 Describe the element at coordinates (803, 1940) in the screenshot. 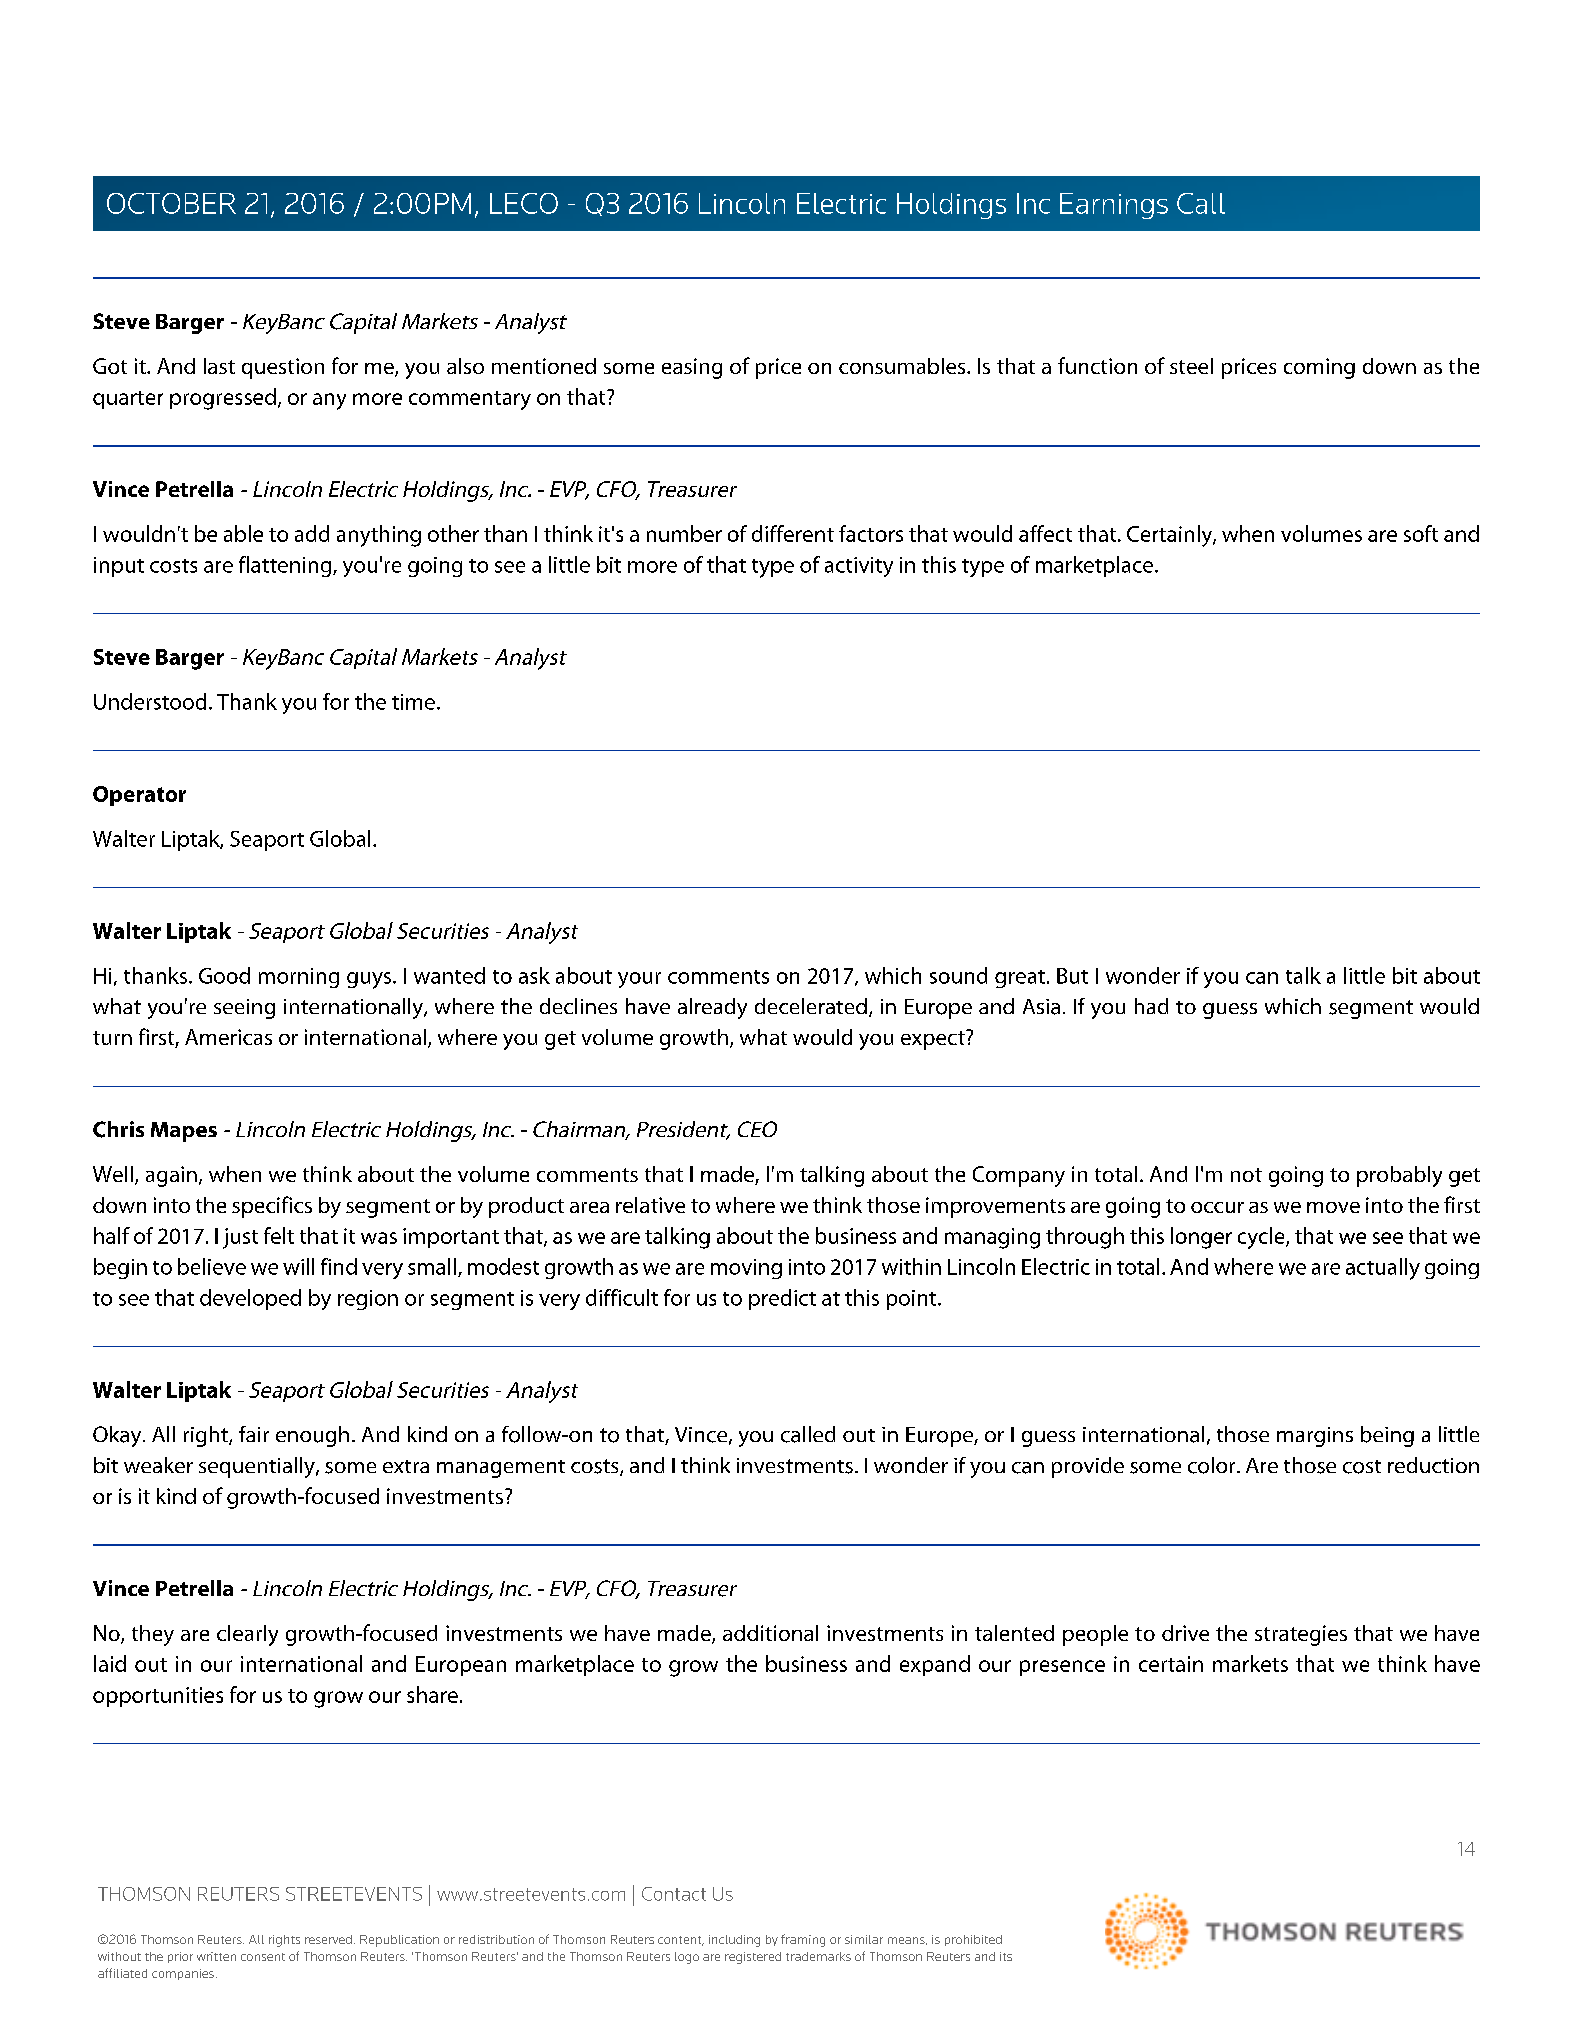

I see `framing` at that location.
